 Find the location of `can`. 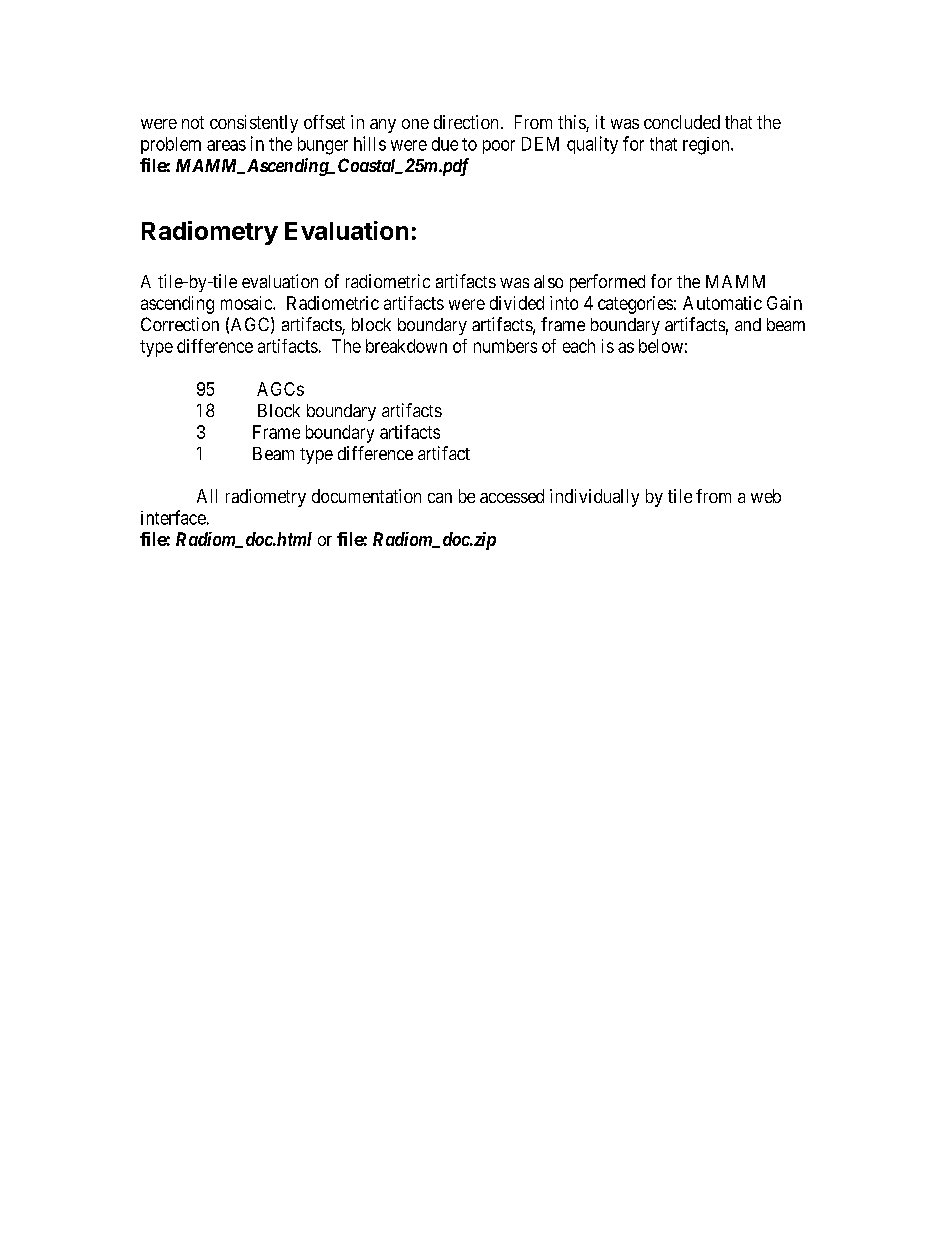

can is located at coordinates (440, 498).
